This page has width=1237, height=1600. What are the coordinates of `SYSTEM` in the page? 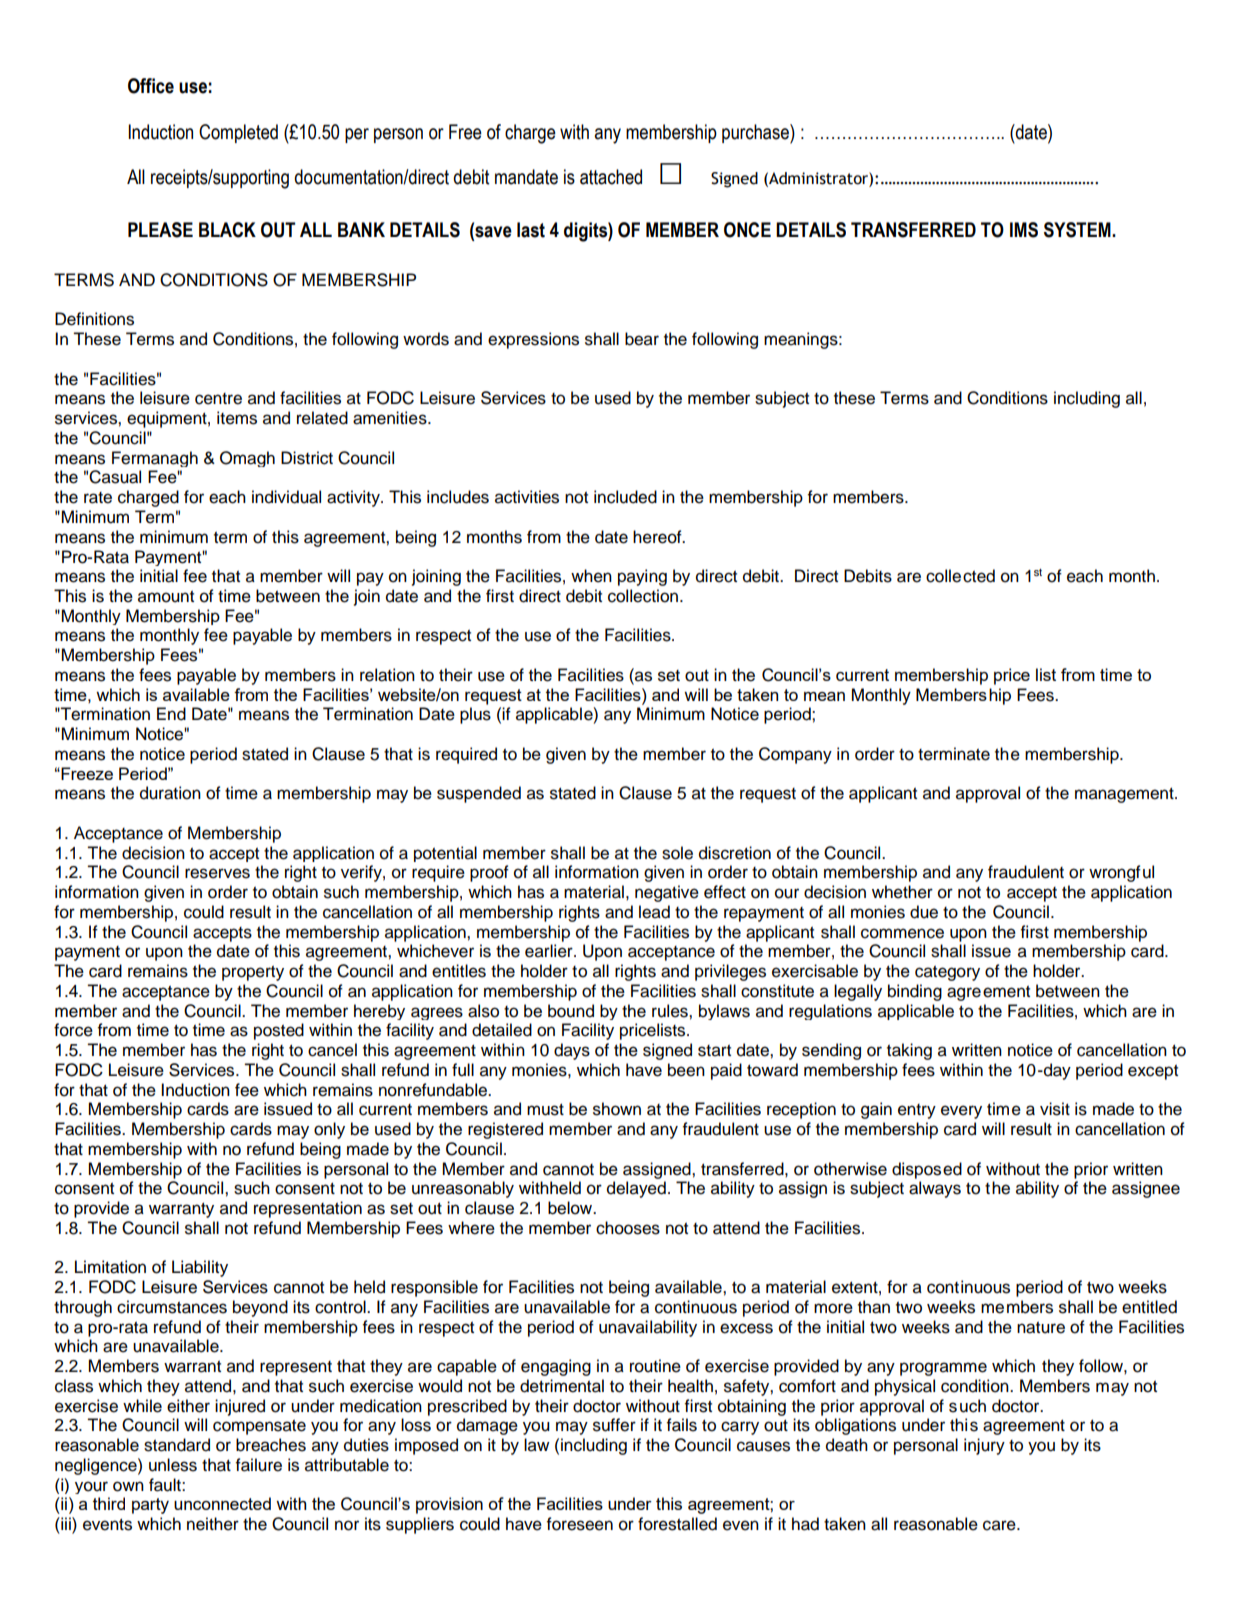 It's located at (1078, 230).
